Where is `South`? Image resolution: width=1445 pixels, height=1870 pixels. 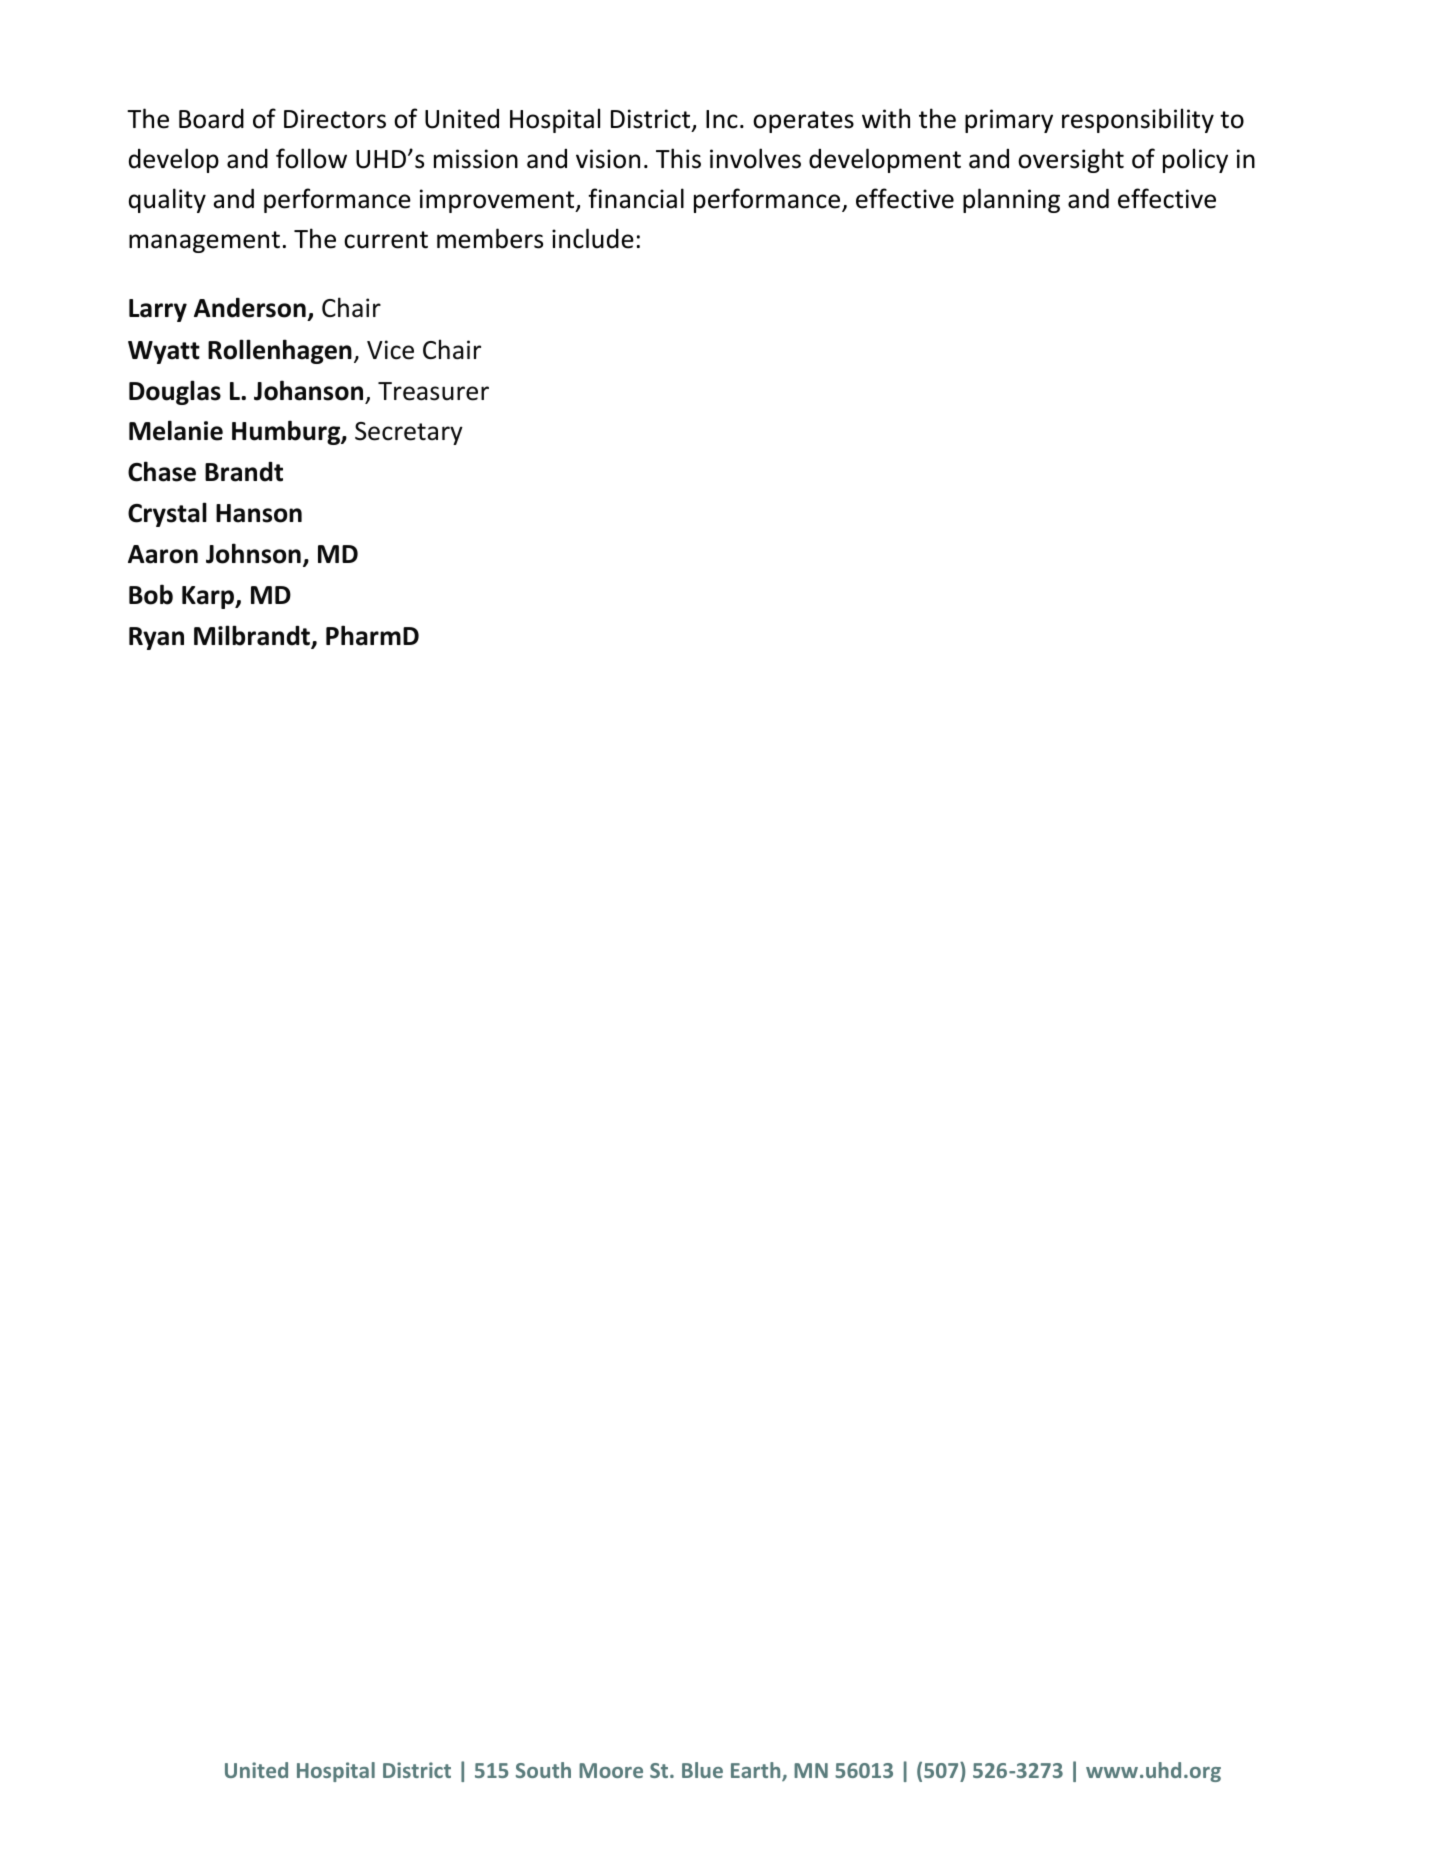
South is located at coordinates (543, 1770).
